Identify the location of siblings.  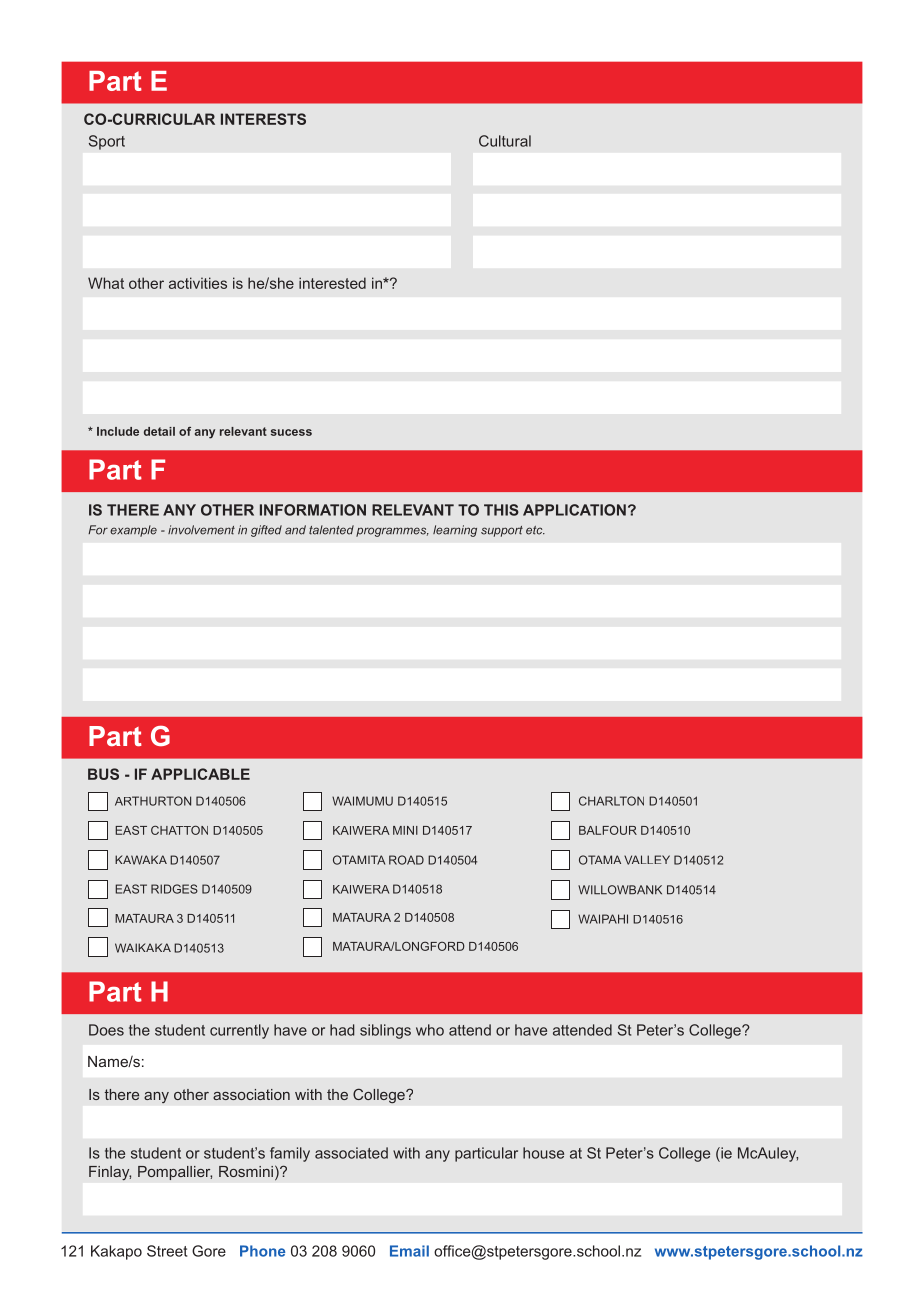
(385, 1031).
